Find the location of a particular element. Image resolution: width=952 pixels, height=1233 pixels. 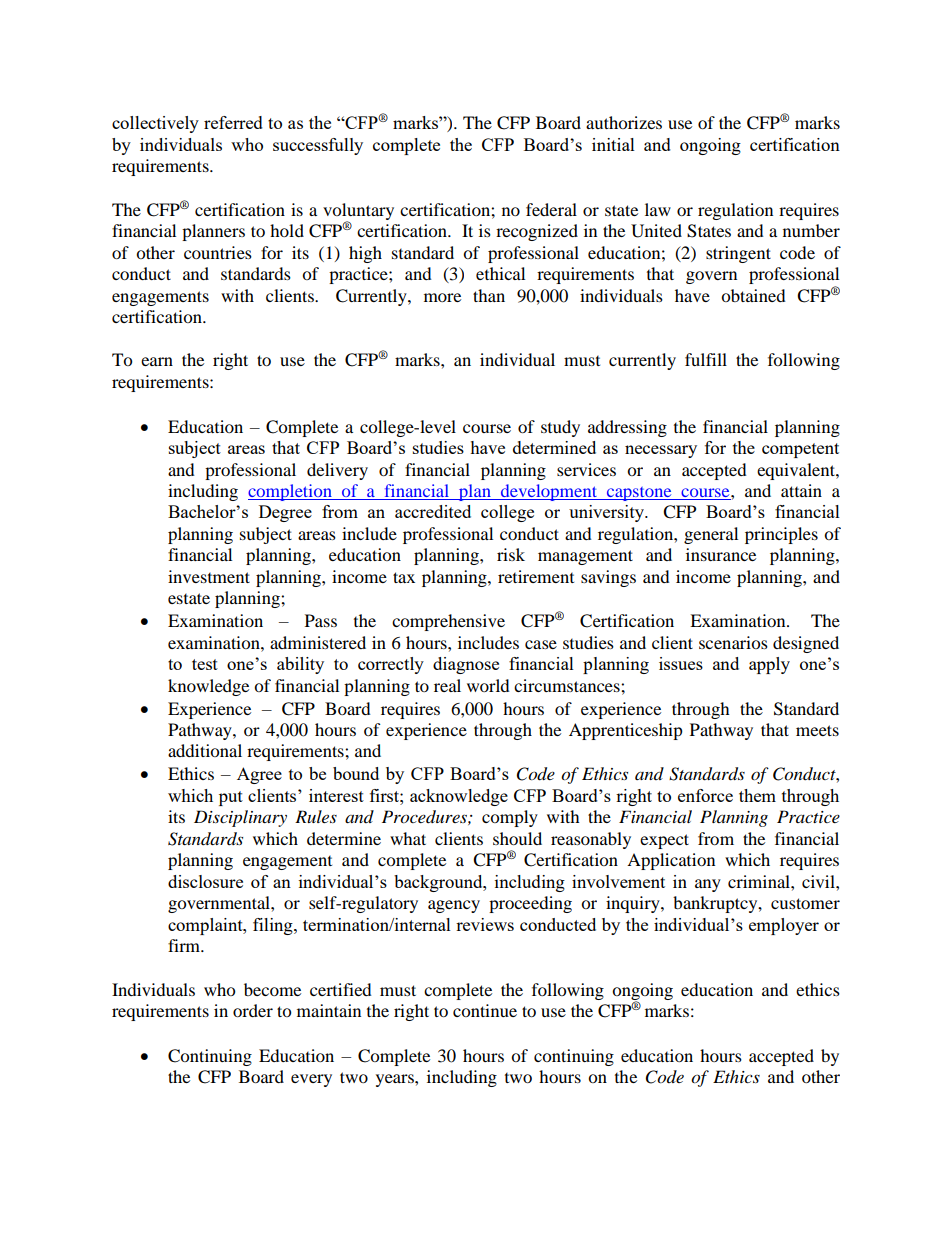

competent is located at coordinates (800, 450).
